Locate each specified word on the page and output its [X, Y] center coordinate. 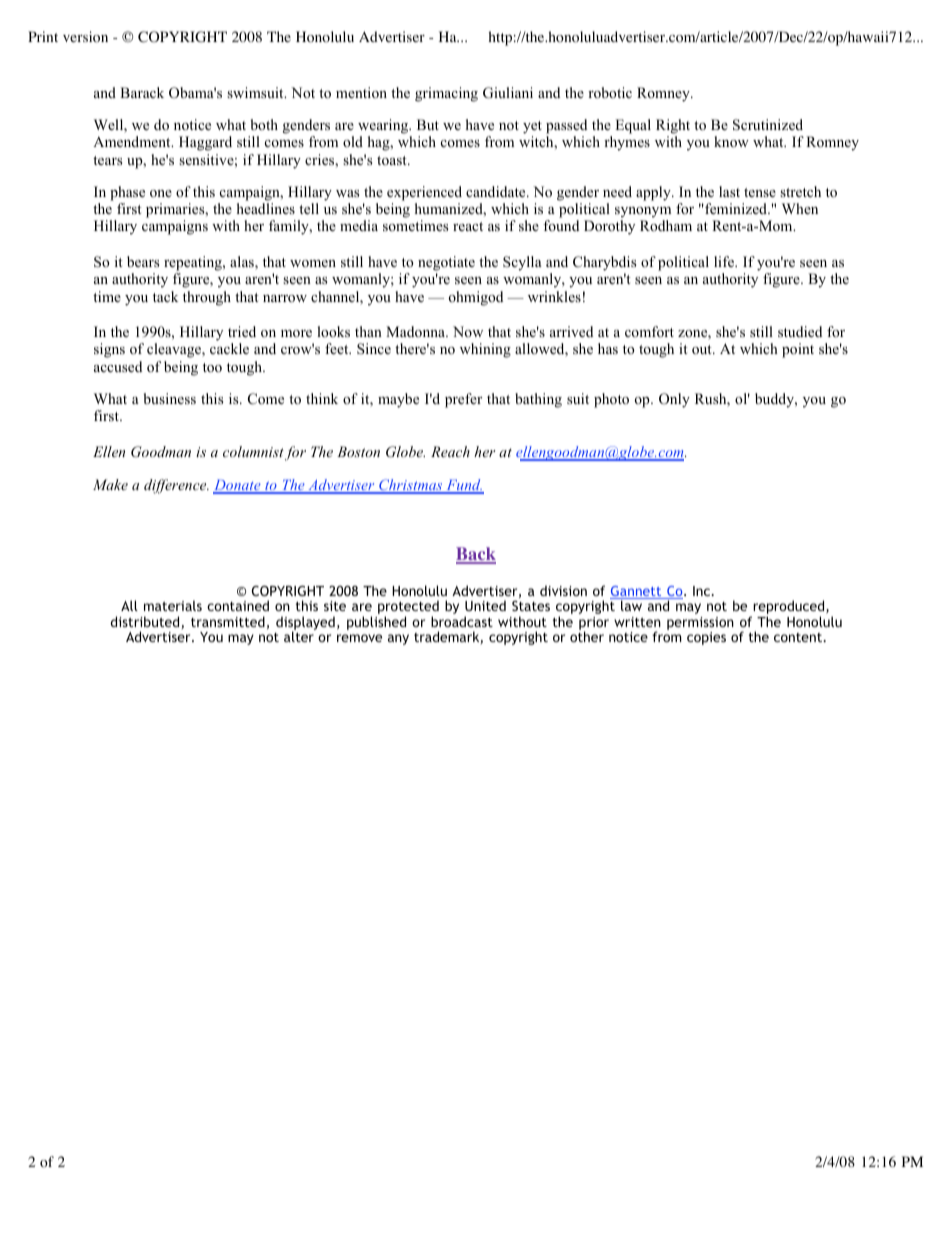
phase [127, 195]
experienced [424, 195]
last [729, 191]
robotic [610, 92]
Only [674, 400]
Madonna [416, 331]
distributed [144, 621]
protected [408, 608]
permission [700, 625]
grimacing [446, 94]
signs [109, 350]
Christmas [411, 486]
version [85, 37]
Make [110, 484]
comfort [649, 331]
